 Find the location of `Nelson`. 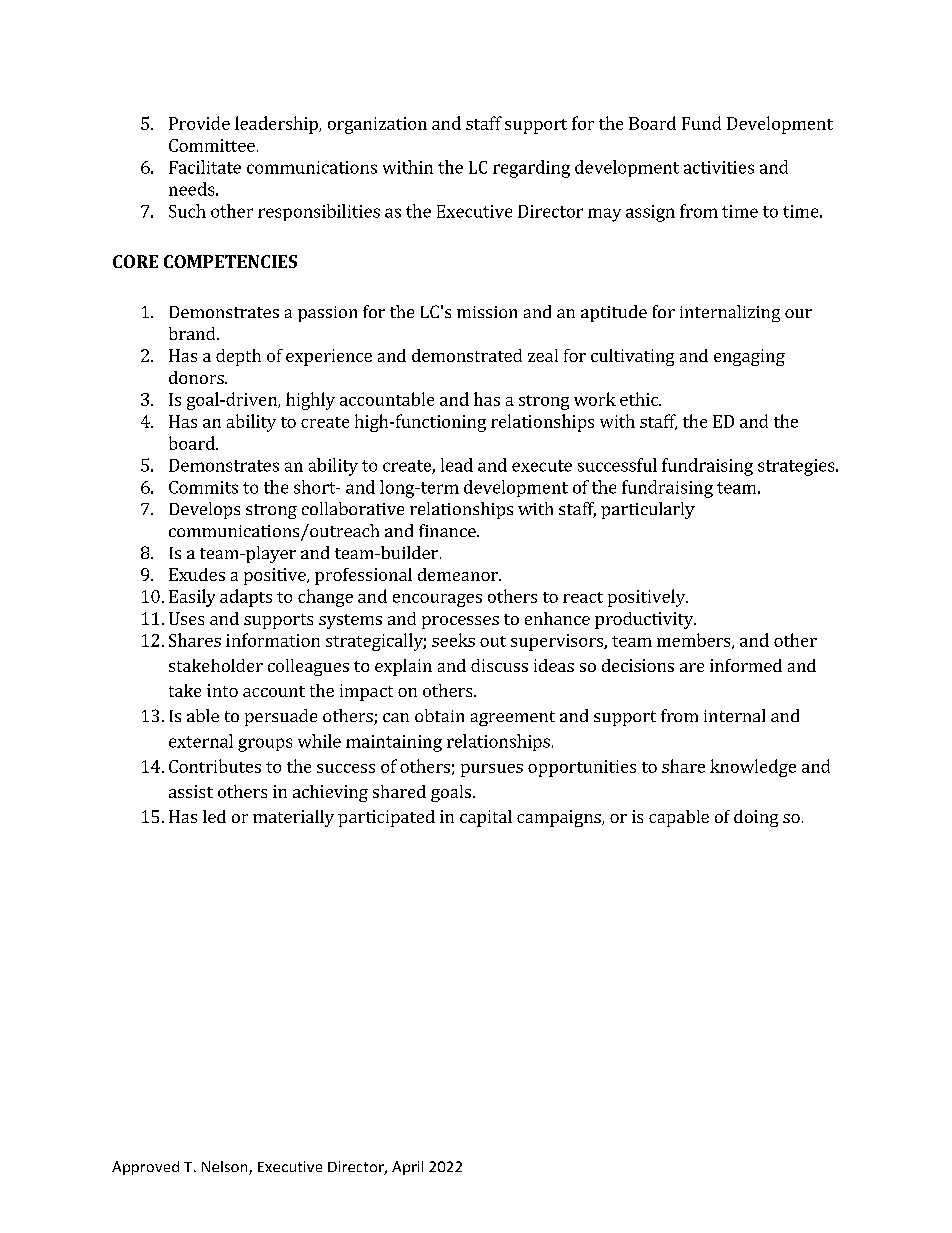

Nelson is located at coordinates (226, 1168).
